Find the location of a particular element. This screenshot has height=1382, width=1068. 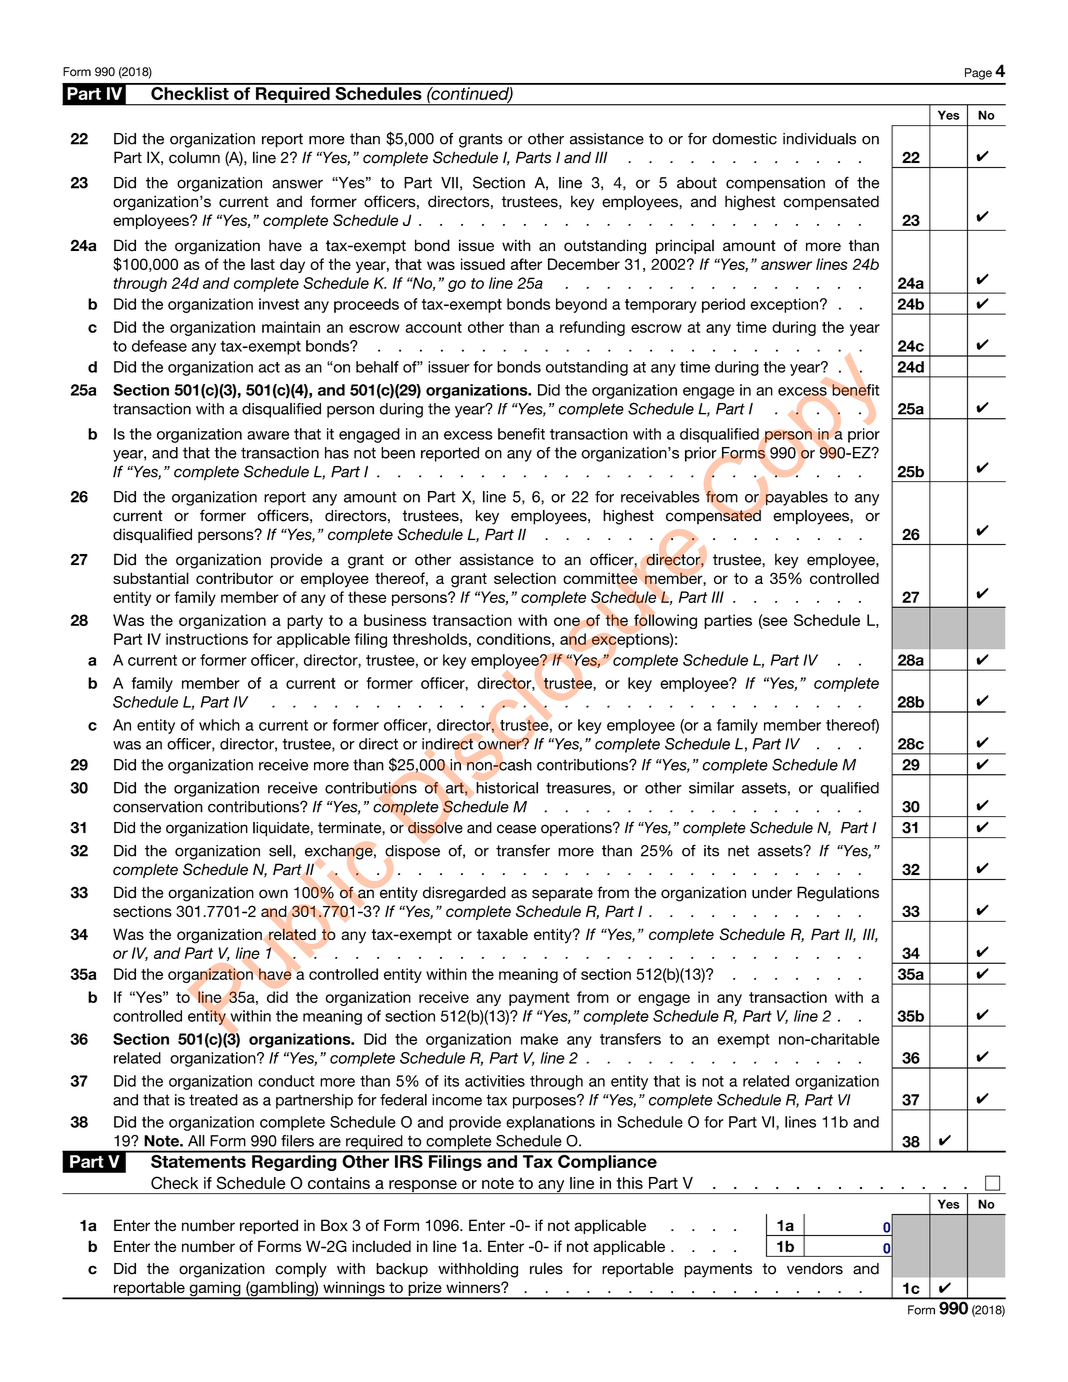

operations is located at coordinates (577, 829).
